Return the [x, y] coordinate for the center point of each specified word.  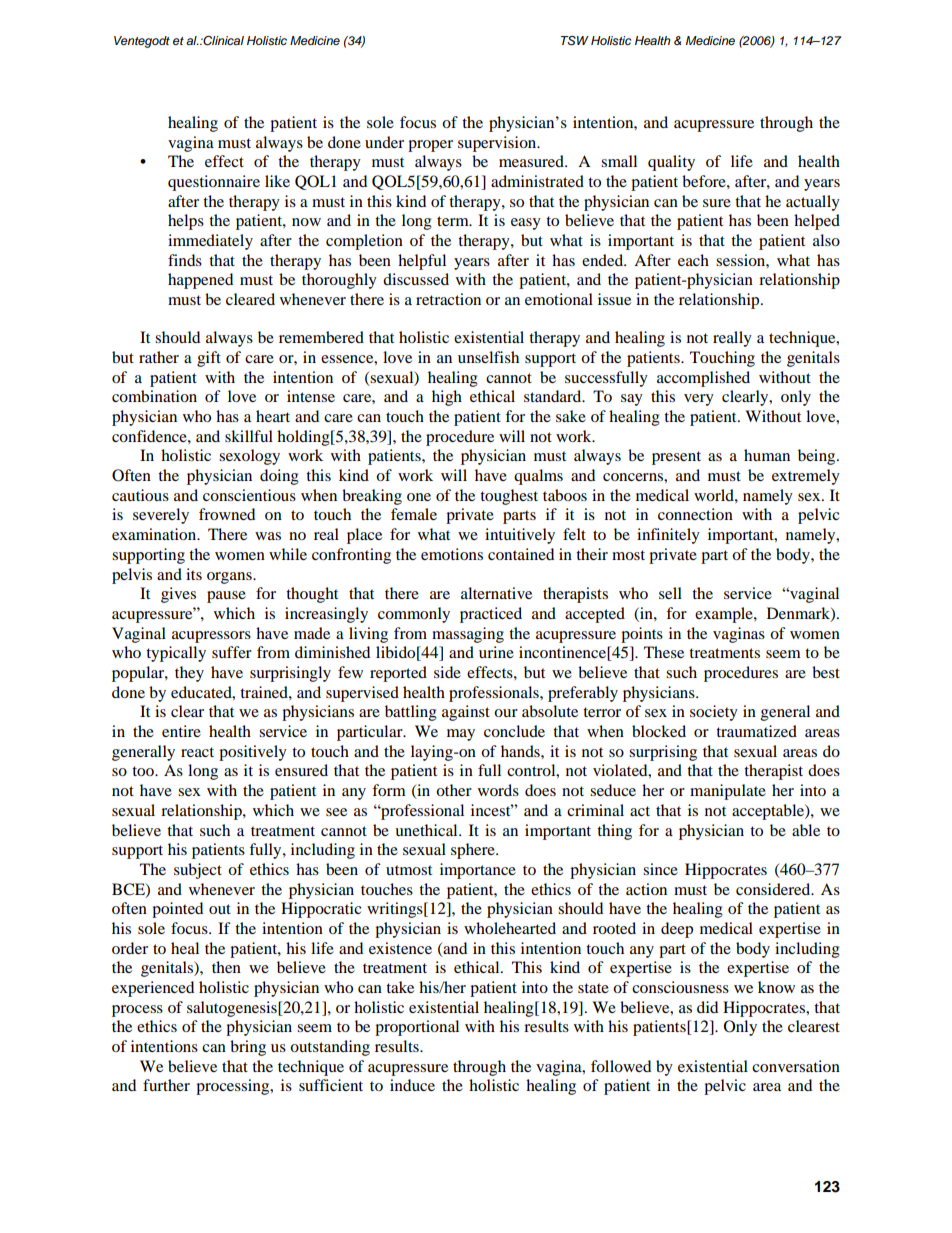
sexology [249, 457]
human [767, 455]
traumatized [756, 731]
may [461, 735]
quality [671, 163]
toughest [509, 497]
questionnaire [214, 183]
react [197, 752]
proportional [417, 1028]
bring [248, 1048]
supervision [498, 144]
